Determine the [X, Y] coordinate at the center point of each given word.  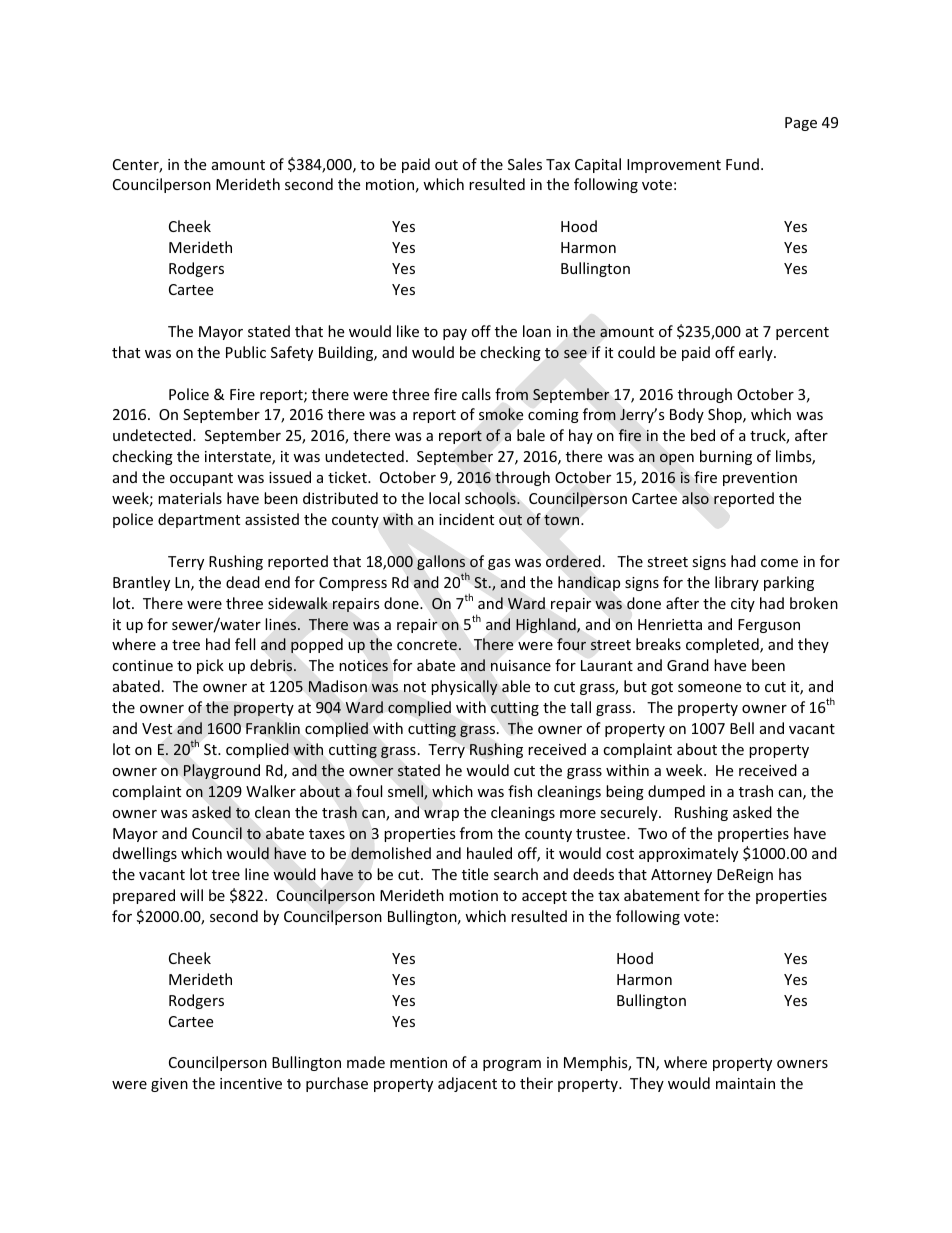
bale [531, 435]
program [512, 1065]
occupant [201, 479]
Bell [742, 728]
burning [726, 457]
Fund [742, 164]
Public [246, 352]
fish [520, 791]
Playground [222, 771]
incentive [251, 1083]
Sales [525, 164]
